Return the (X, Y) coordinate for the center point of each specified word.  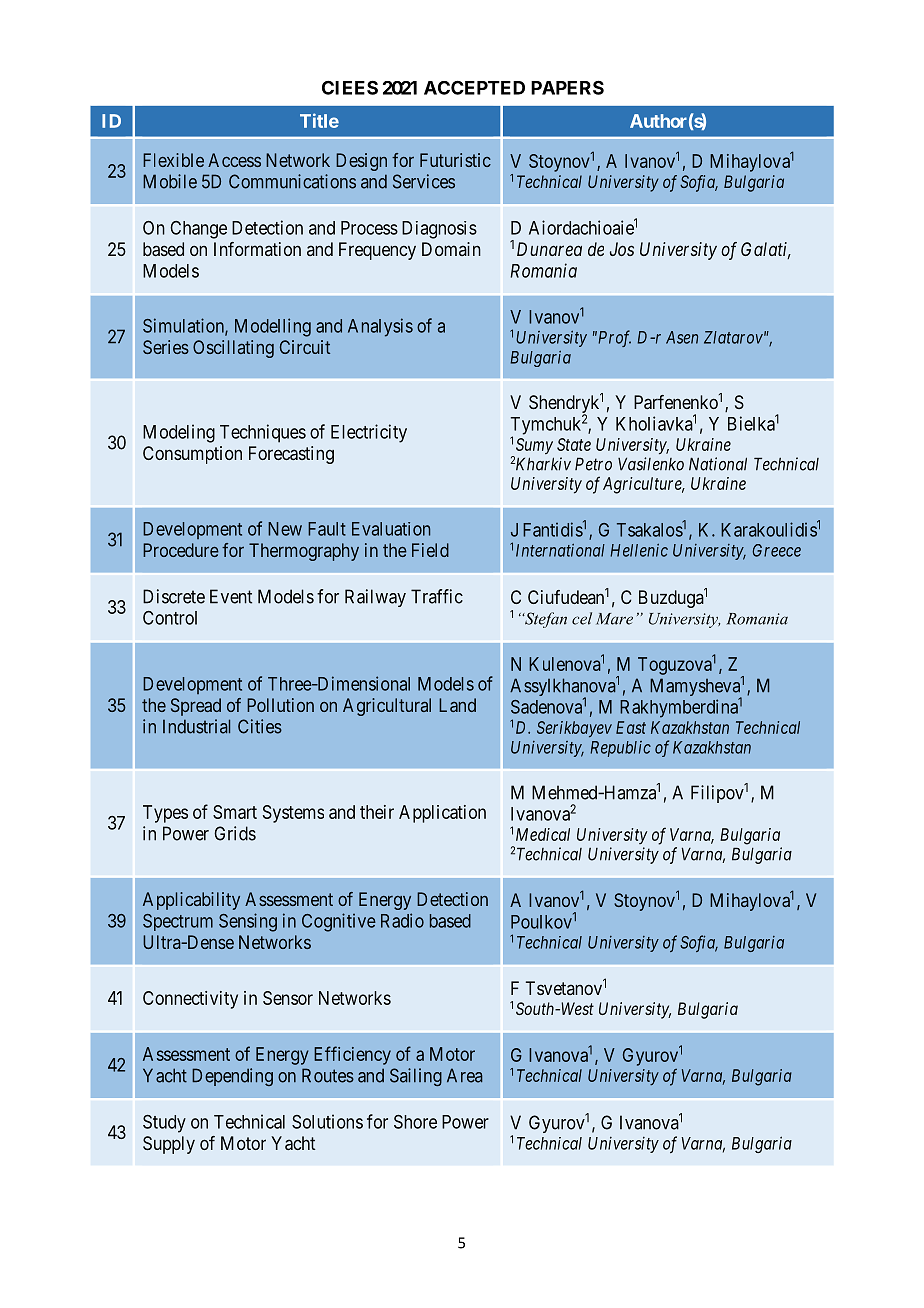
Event (231, 596)
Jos (622, 249)
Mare (614, 619)
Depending (232, 1077)
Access (234, 160)
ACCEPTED (474, 87)
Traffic (437, 596)
